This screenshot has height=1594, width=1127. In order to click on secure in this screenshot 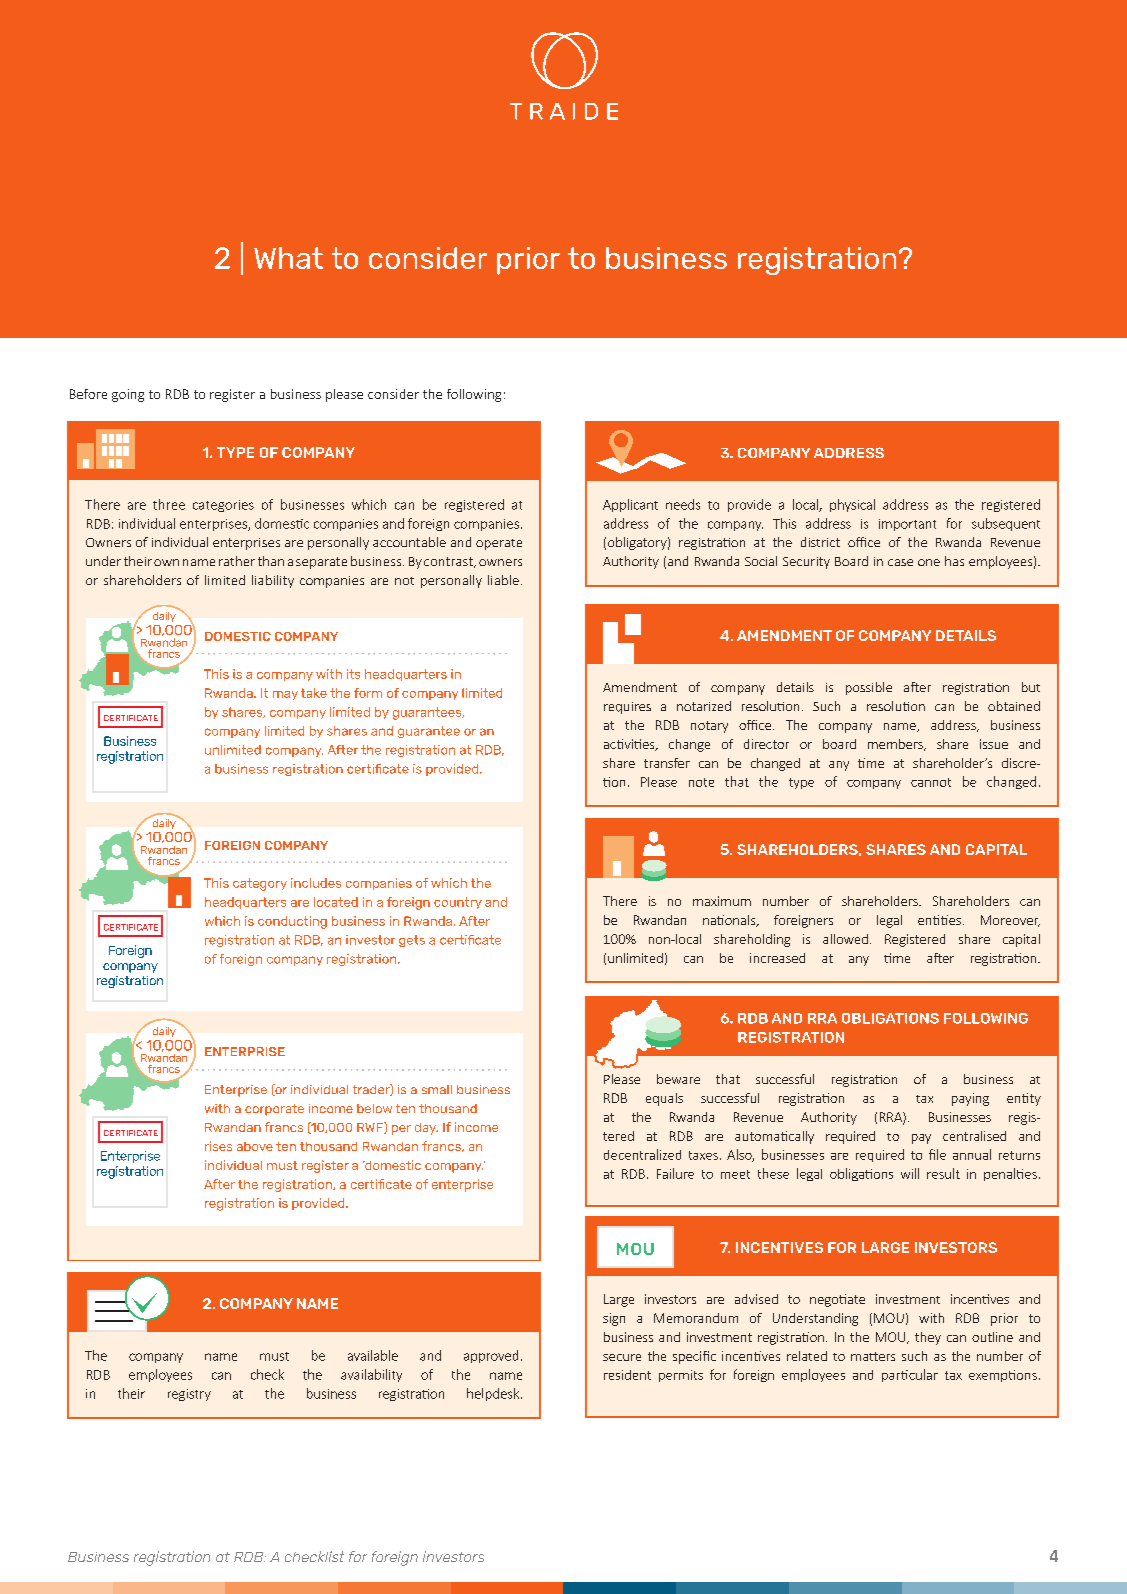, I will do `click(622, 1357)`.
